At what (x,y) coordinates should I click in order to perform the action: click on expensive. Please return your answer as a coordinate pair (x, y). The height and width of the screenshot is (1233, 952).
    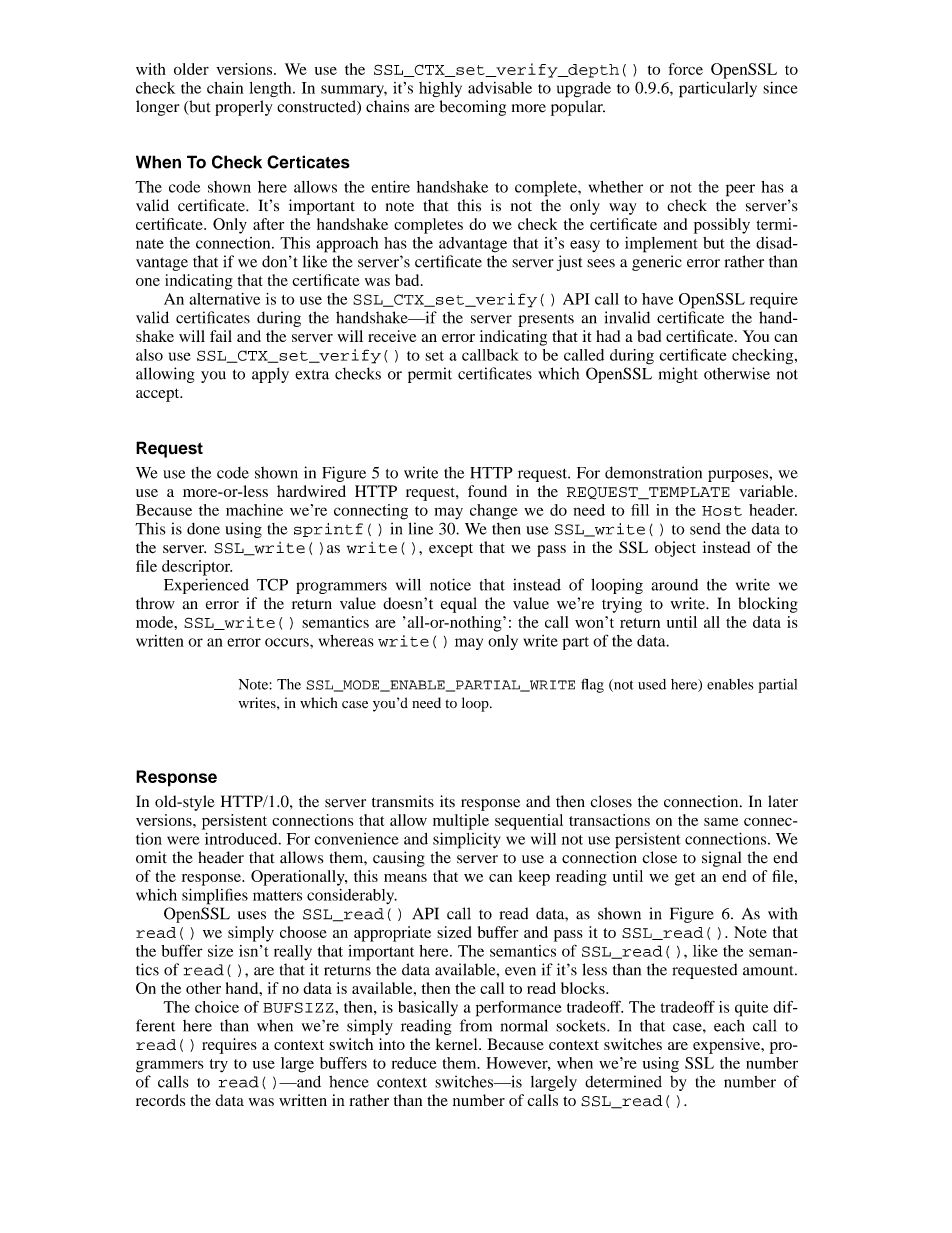
    Looking at the image, I should click on (728, 1046).
